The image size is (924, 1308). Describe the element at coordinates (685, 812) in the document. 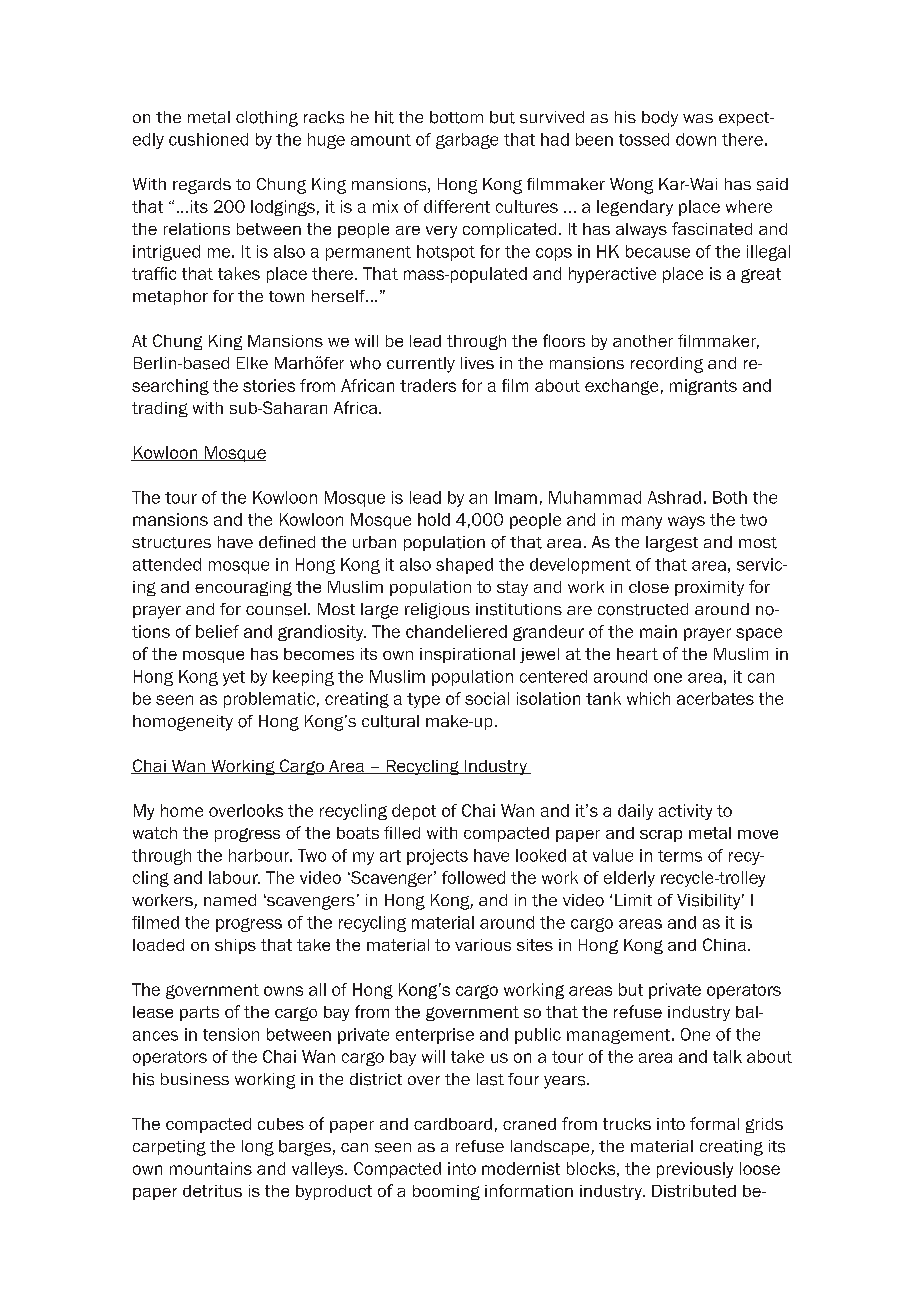

I see `activity` at that location.
